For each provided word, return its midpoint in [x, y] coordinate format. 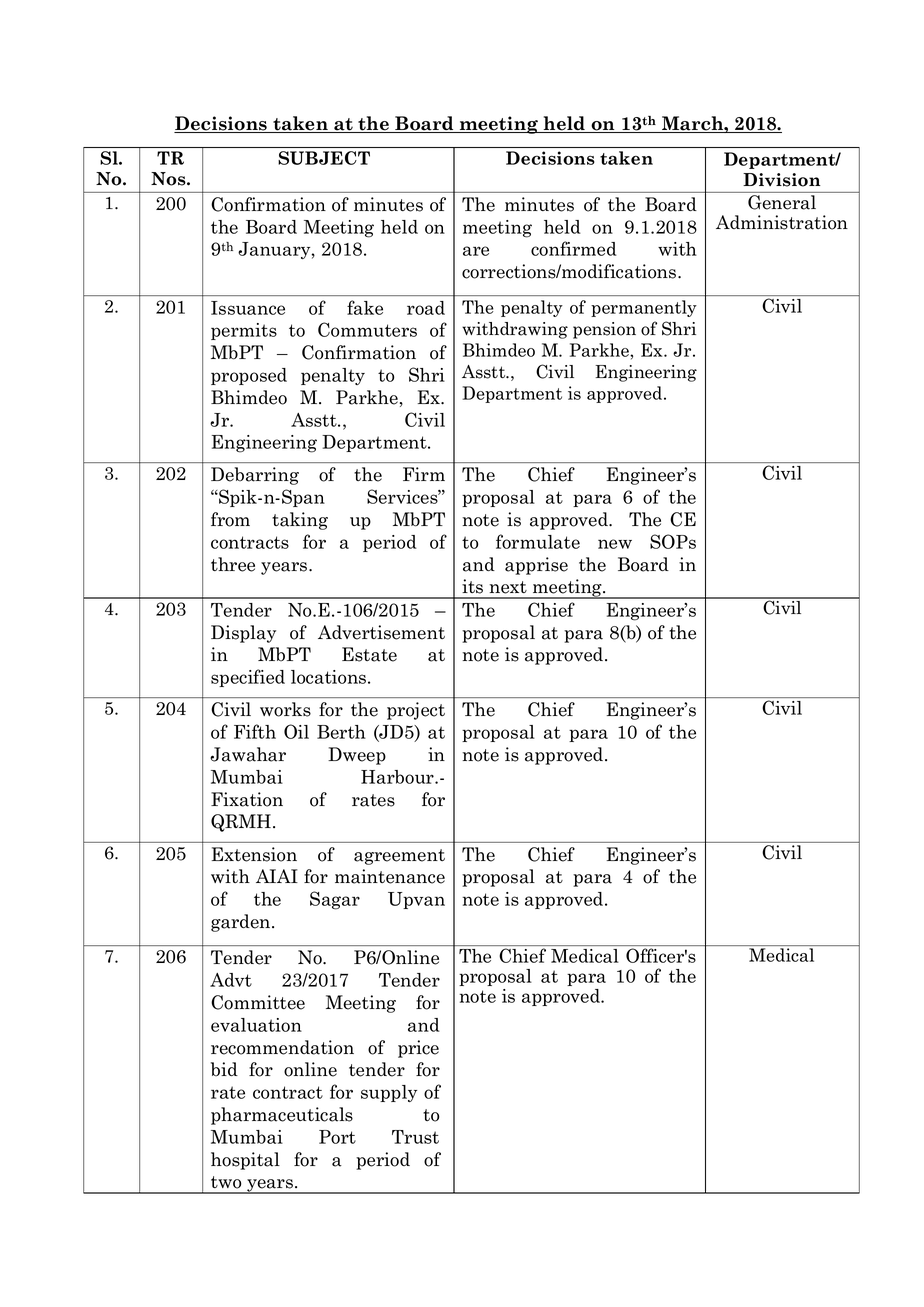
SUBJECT [324, 158]
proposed [249, 376]
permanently [644, 308]
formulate [538, 541]
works [285, 709]
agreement [399, 857]
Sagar [335, 900]
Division [782, 180]
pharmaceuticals [282, 1116]
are [476, 251]
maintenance [390, 876]
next [508, 587]
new [615, 544]
